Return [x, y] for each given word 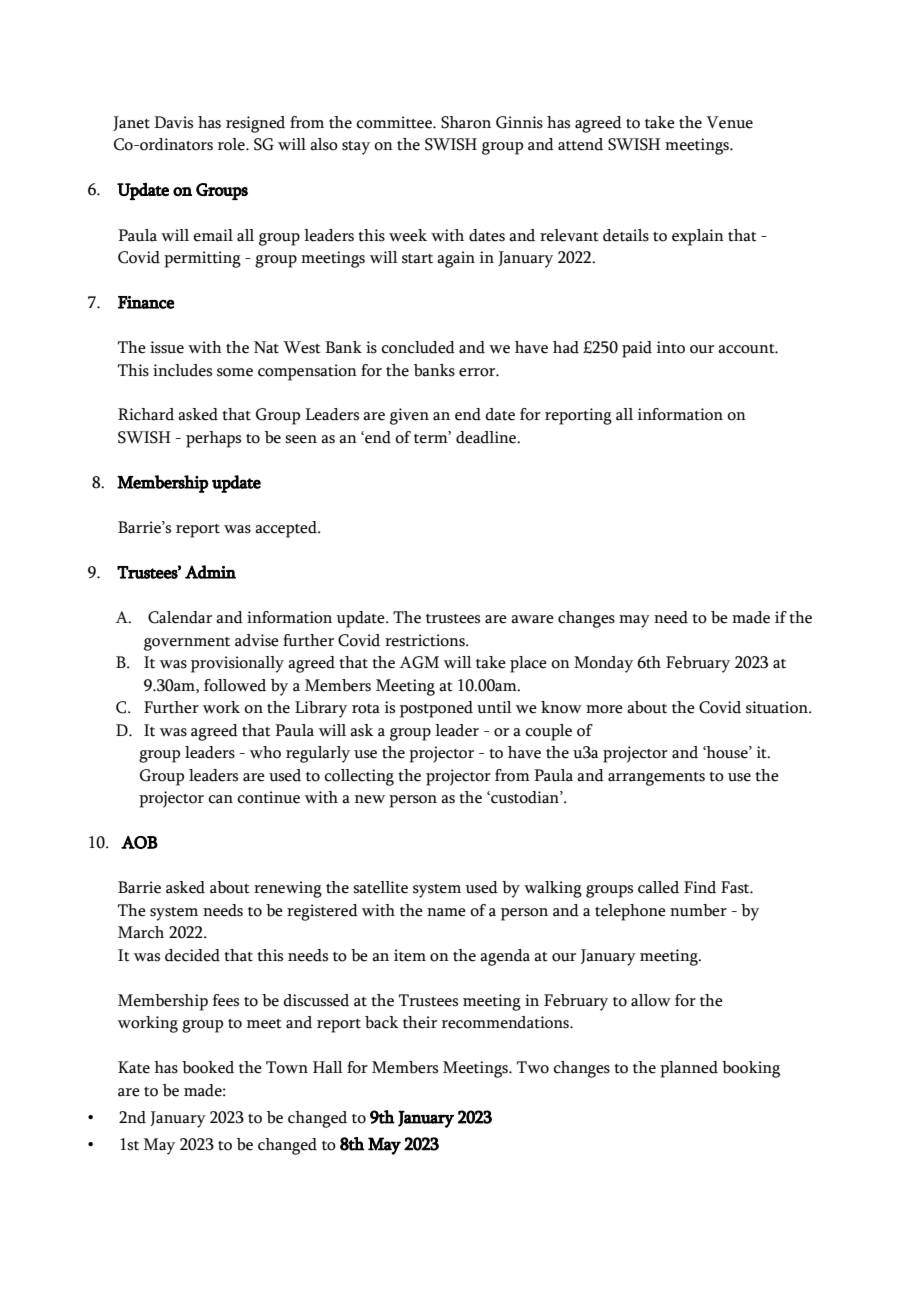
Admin [210, 572]
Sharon [466, 122]
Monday [603, 664]
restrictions [426, 640]
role [232, 144]
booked [208, 1067]
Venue [729, 122]
